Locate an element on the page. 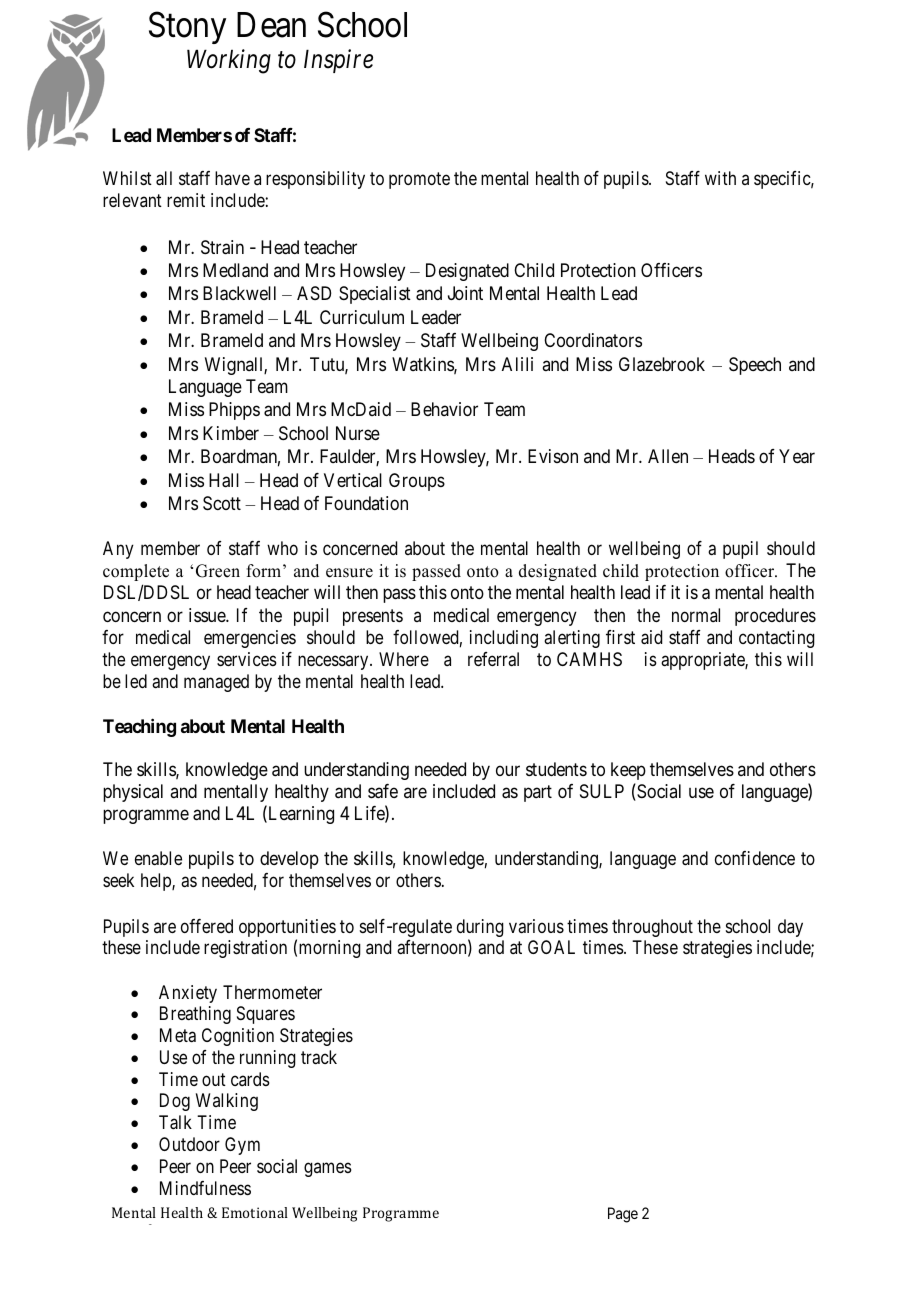  Kimber is located at coordinates (231, 433).
